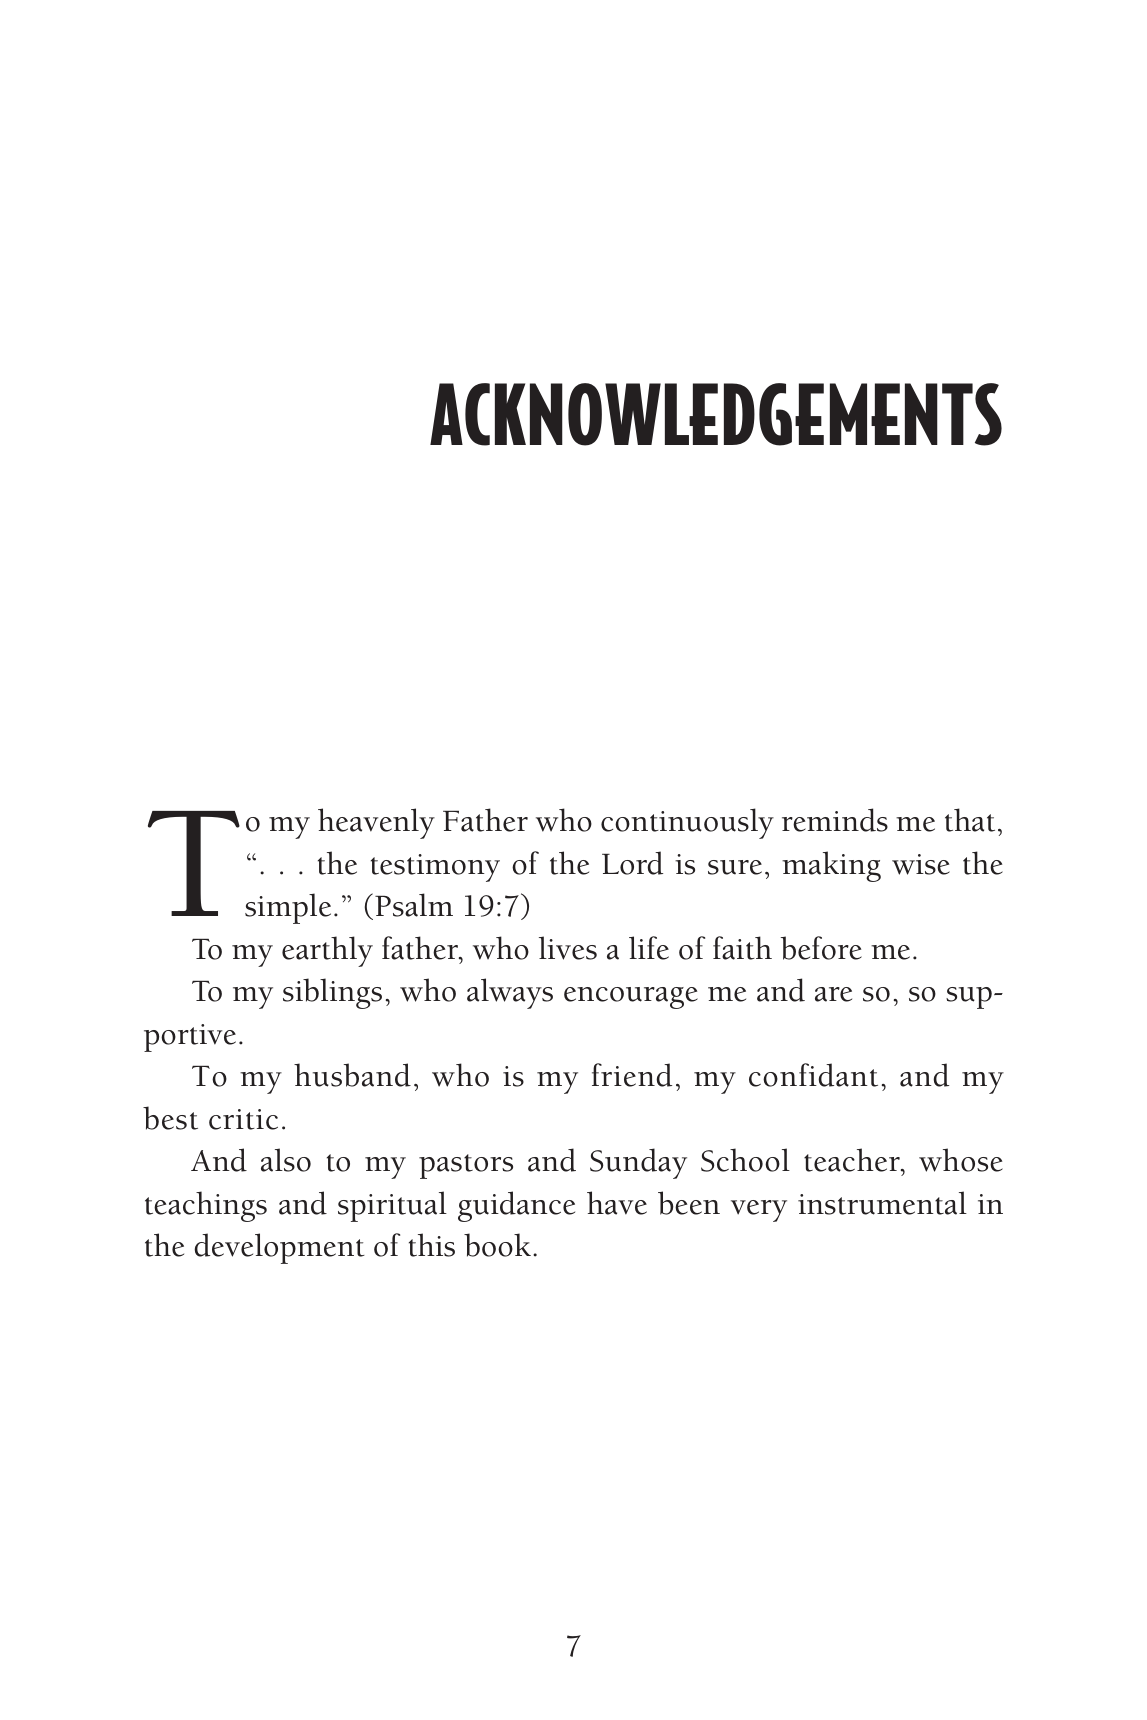 This document has width=1147, height=1720. I want to click on simple, so click(288, 908).
